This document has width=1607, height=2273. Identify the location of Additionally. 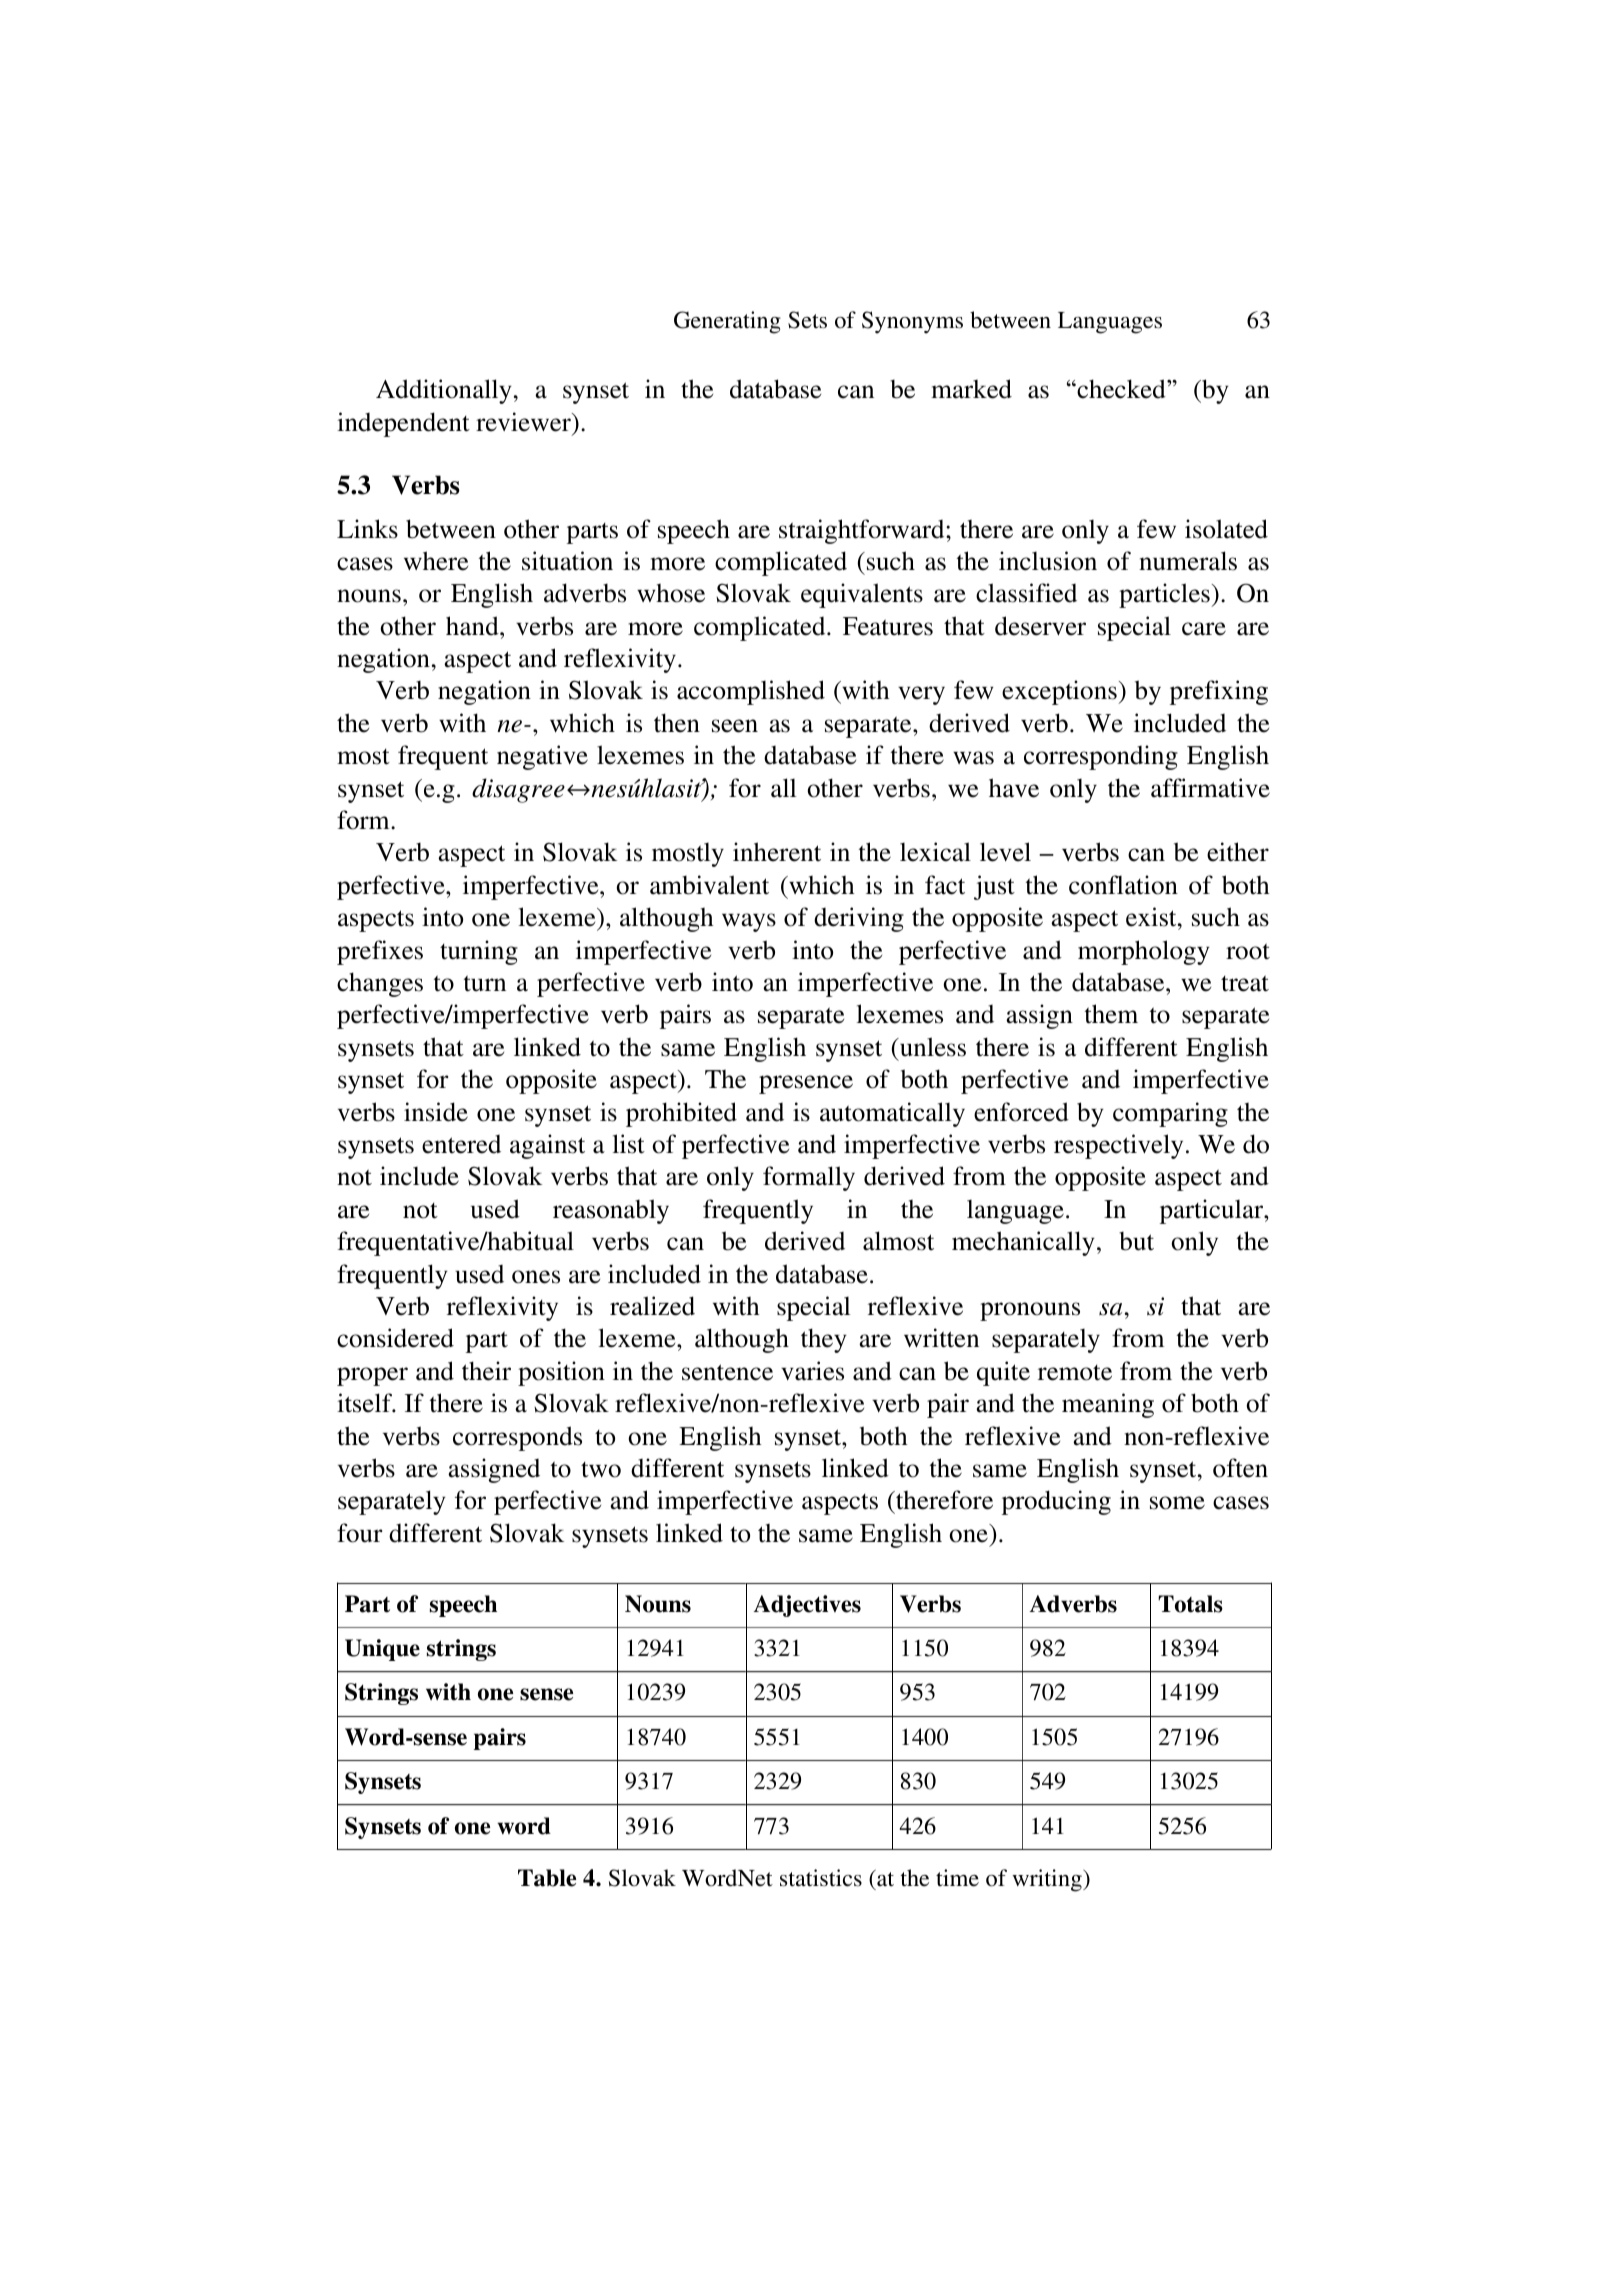
(444, 391).
